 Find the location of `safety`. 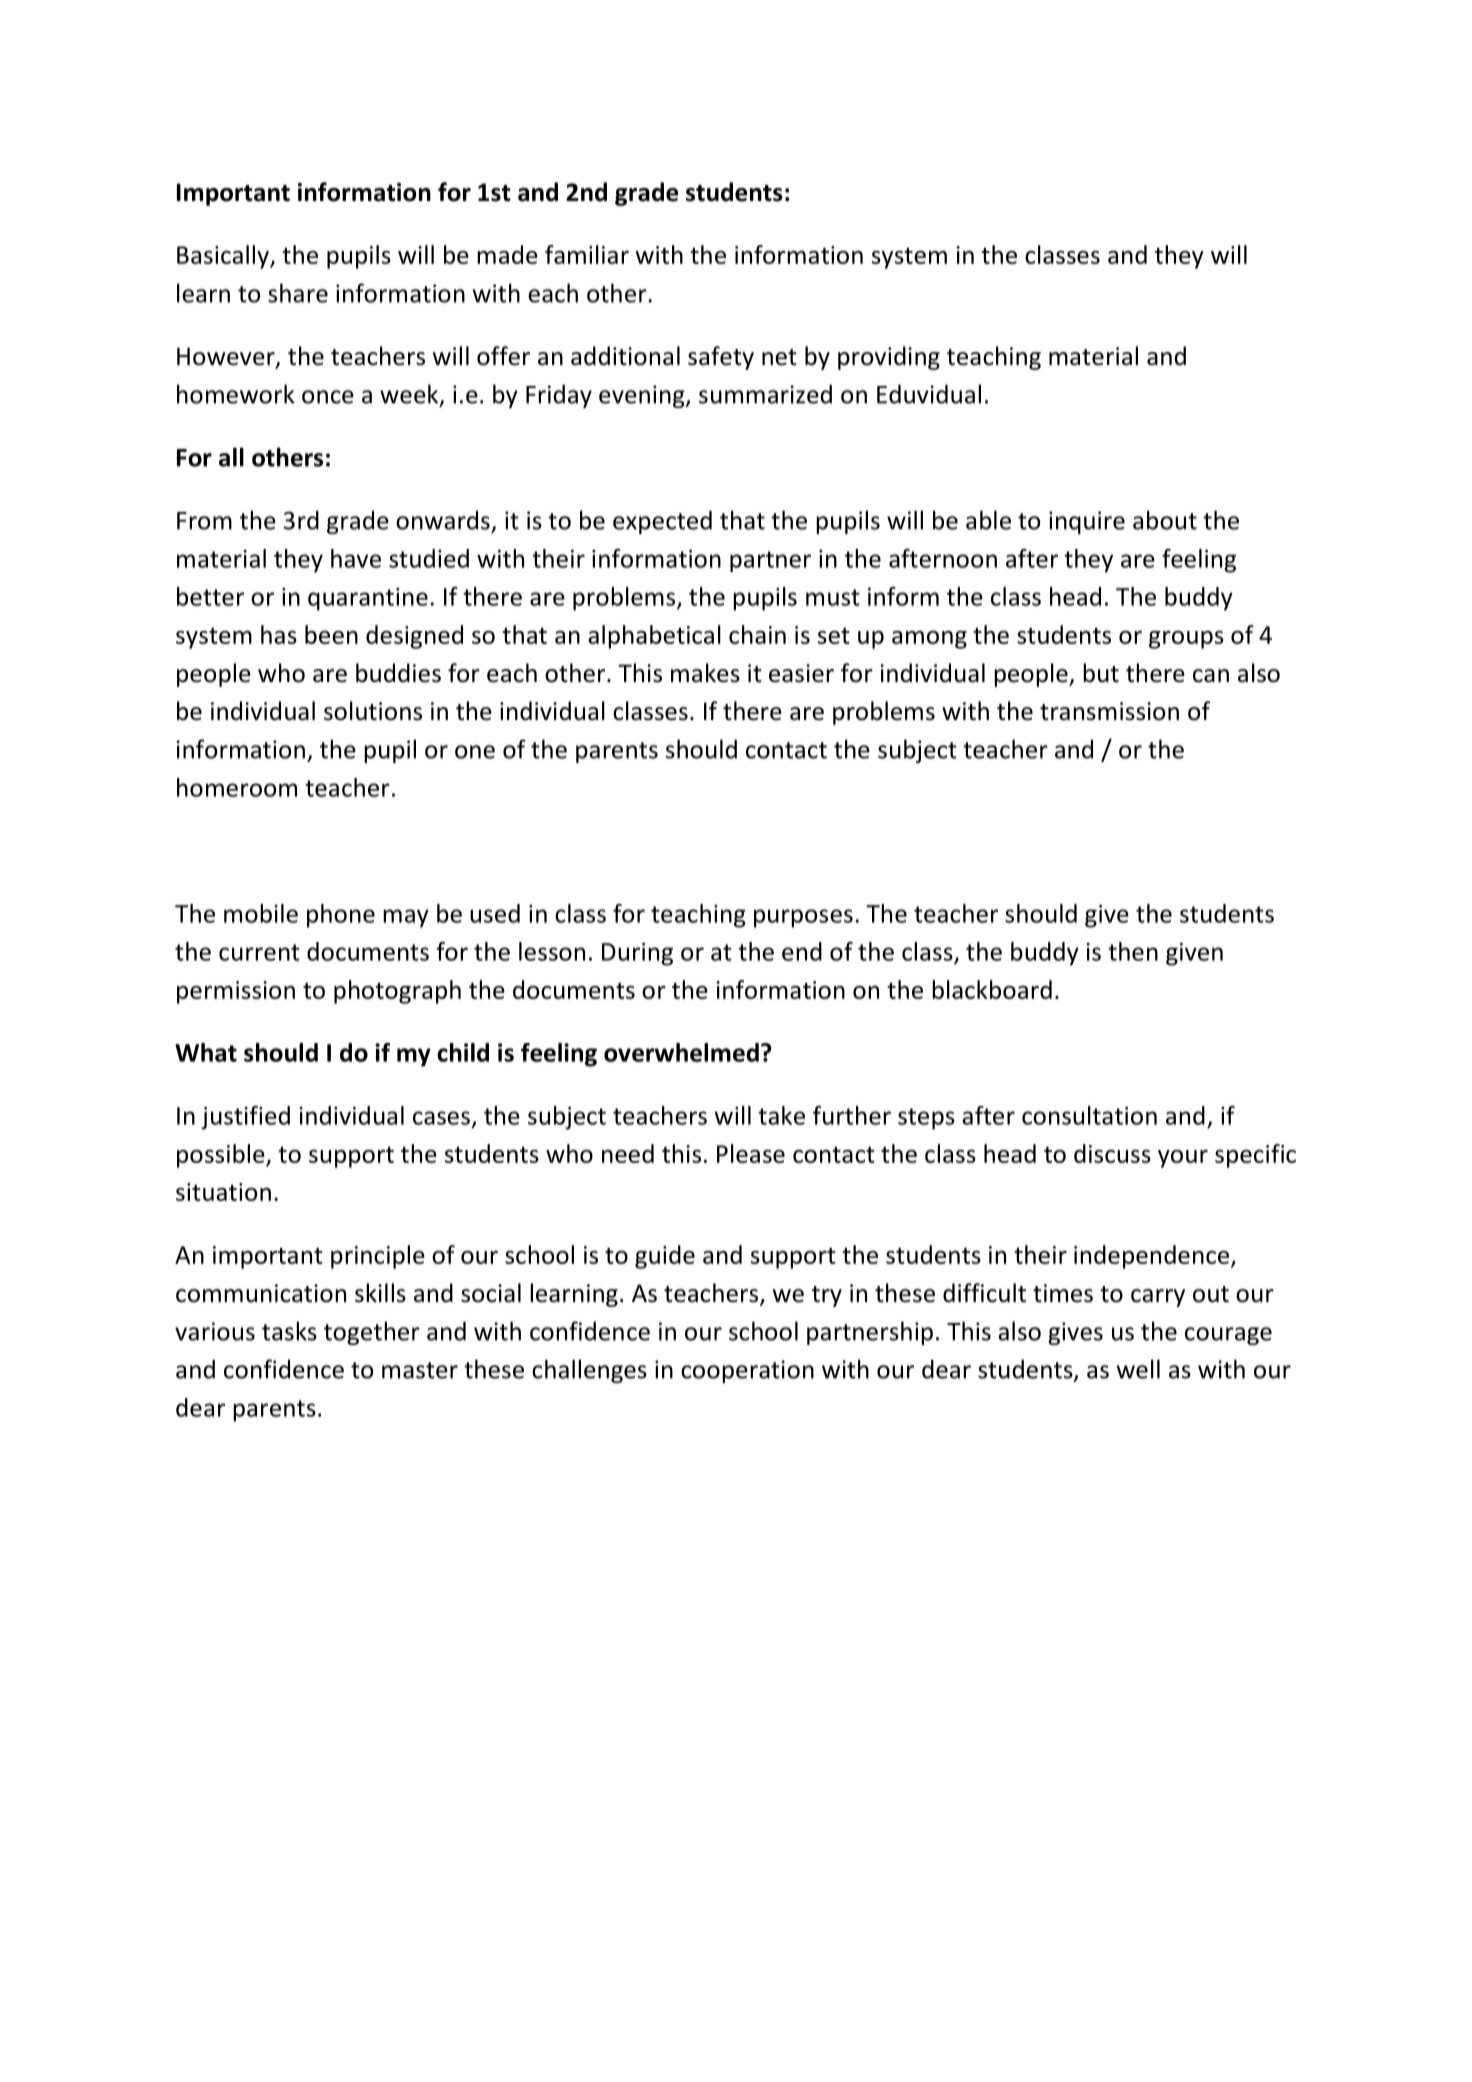

safety is located at coordinates (721, 358).
